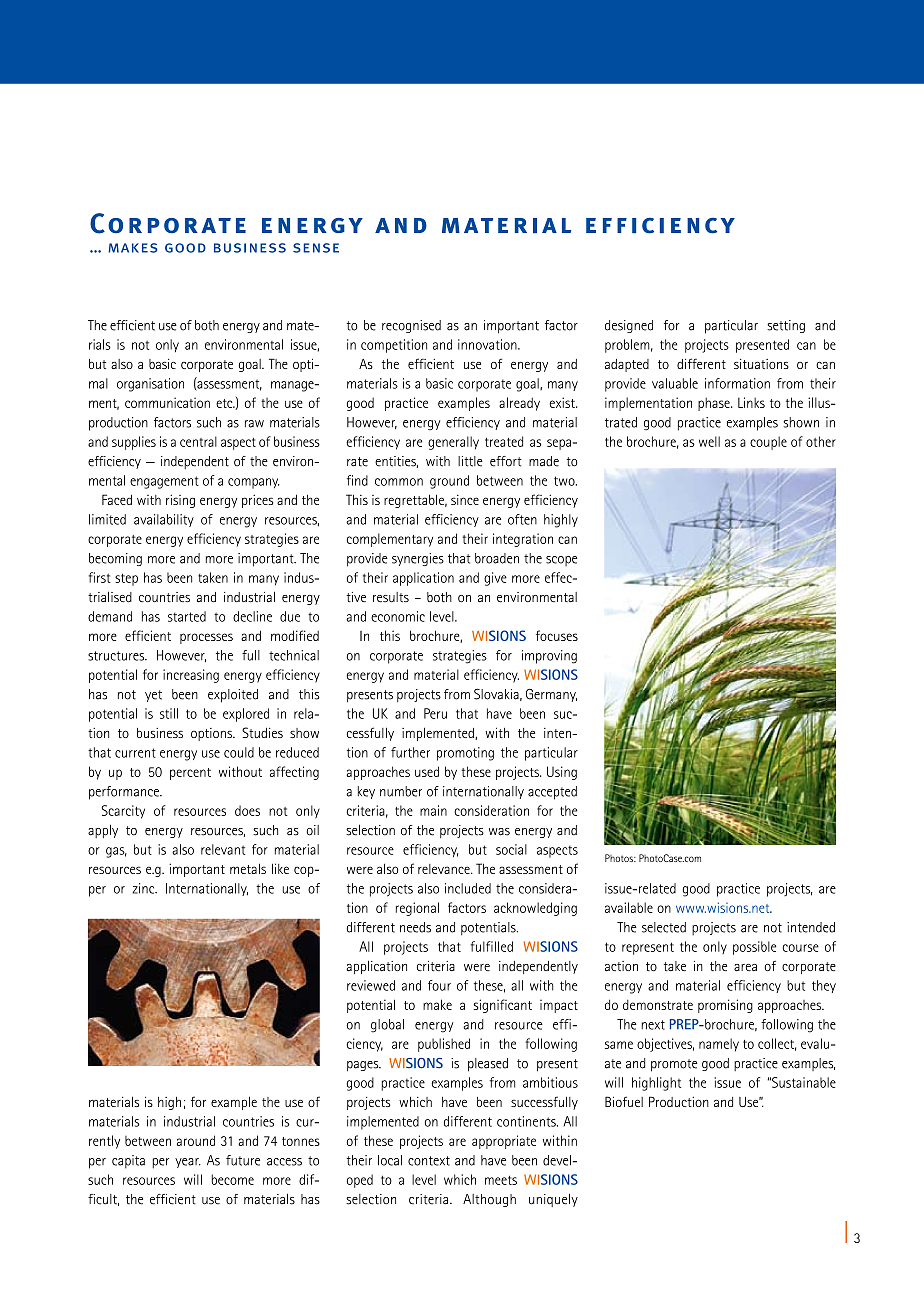 This screenshot has width=924, height=1308. Describe the element at coordinates (786, 326) in the screenshot. I see `setting` at that location.
